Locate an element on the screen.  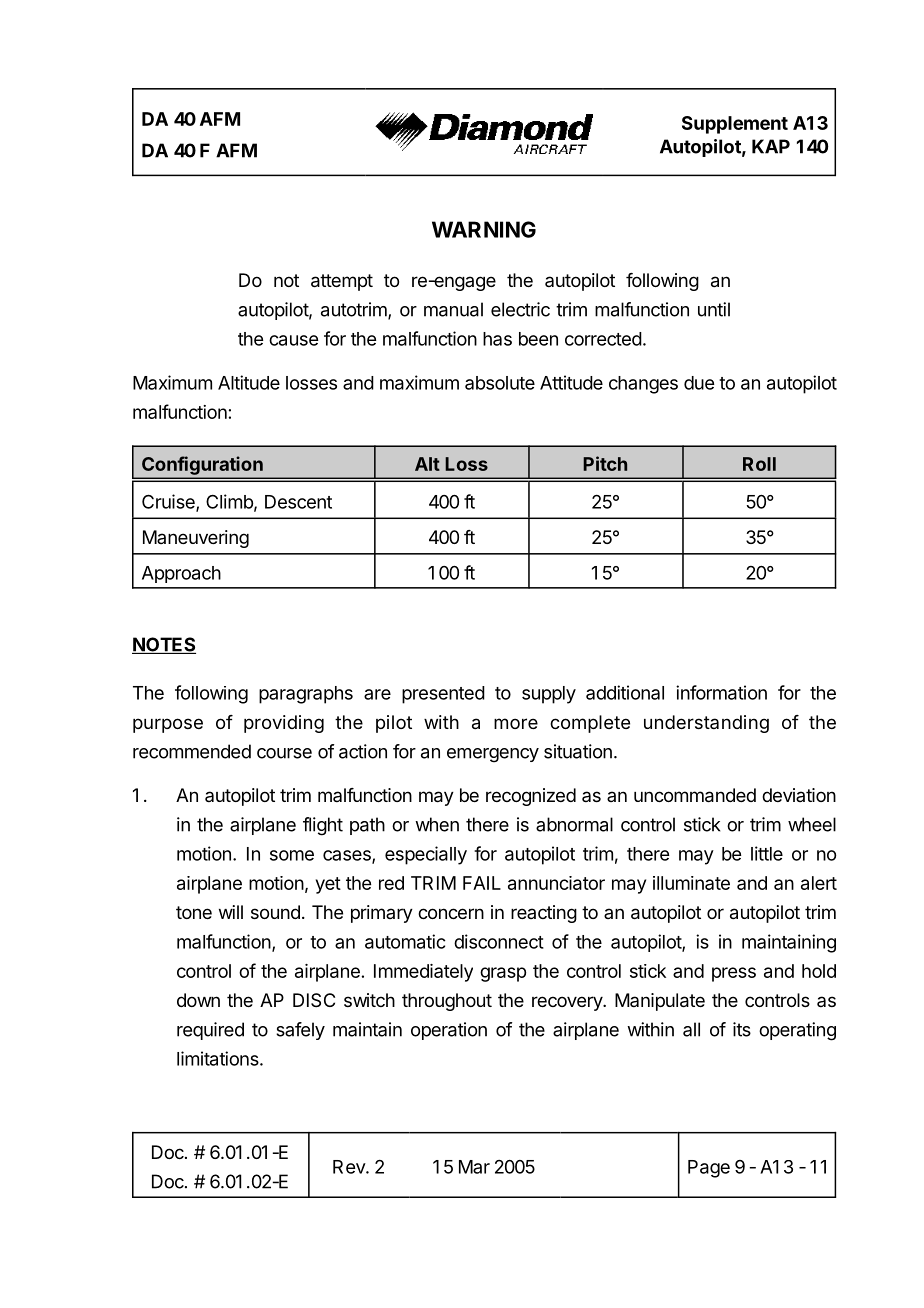
WARNING is located at coordinates (484, 229).
